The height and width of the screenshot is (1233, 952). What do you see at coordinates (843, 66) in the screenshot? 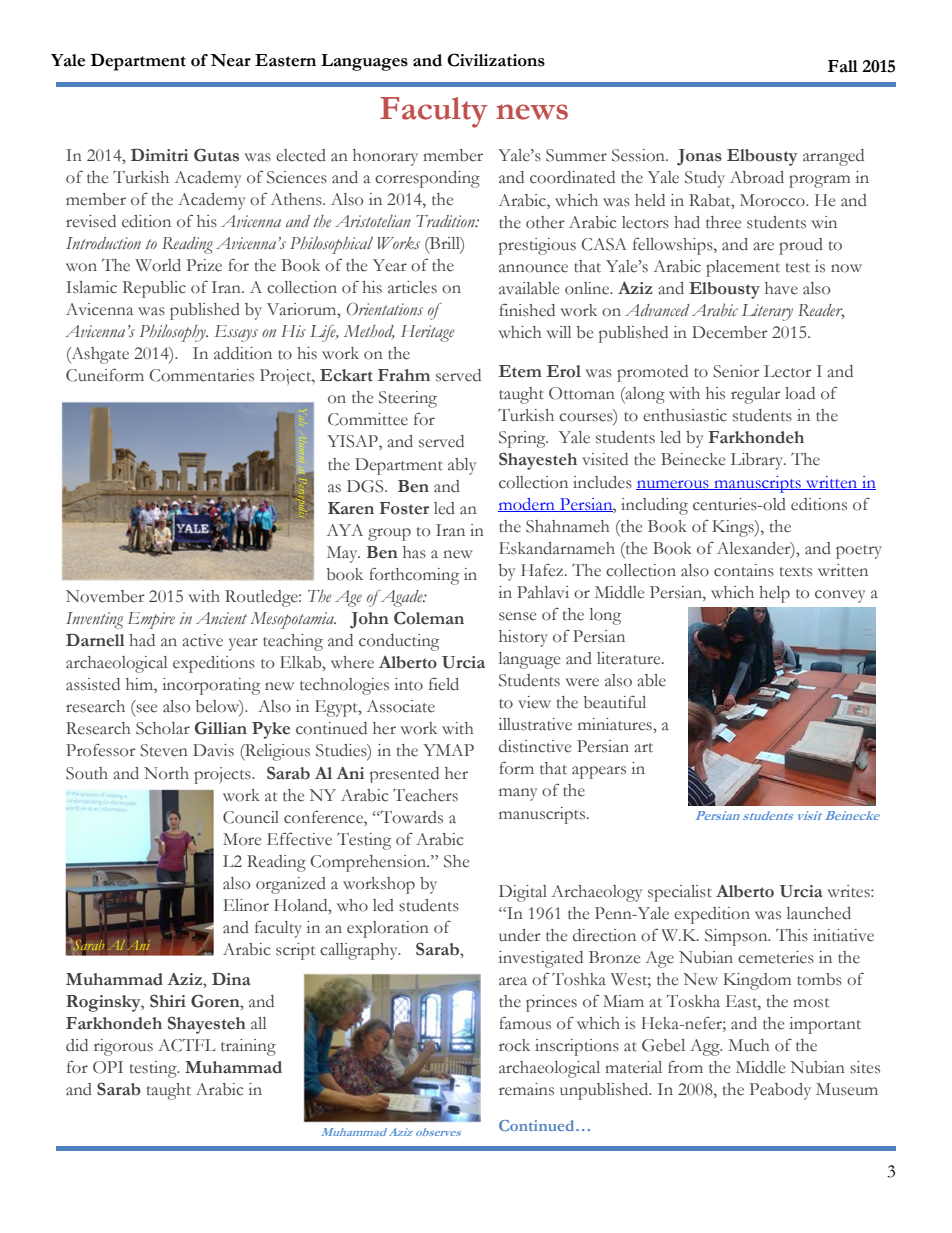
I see `Fall` at bounding box center [843, 66].
